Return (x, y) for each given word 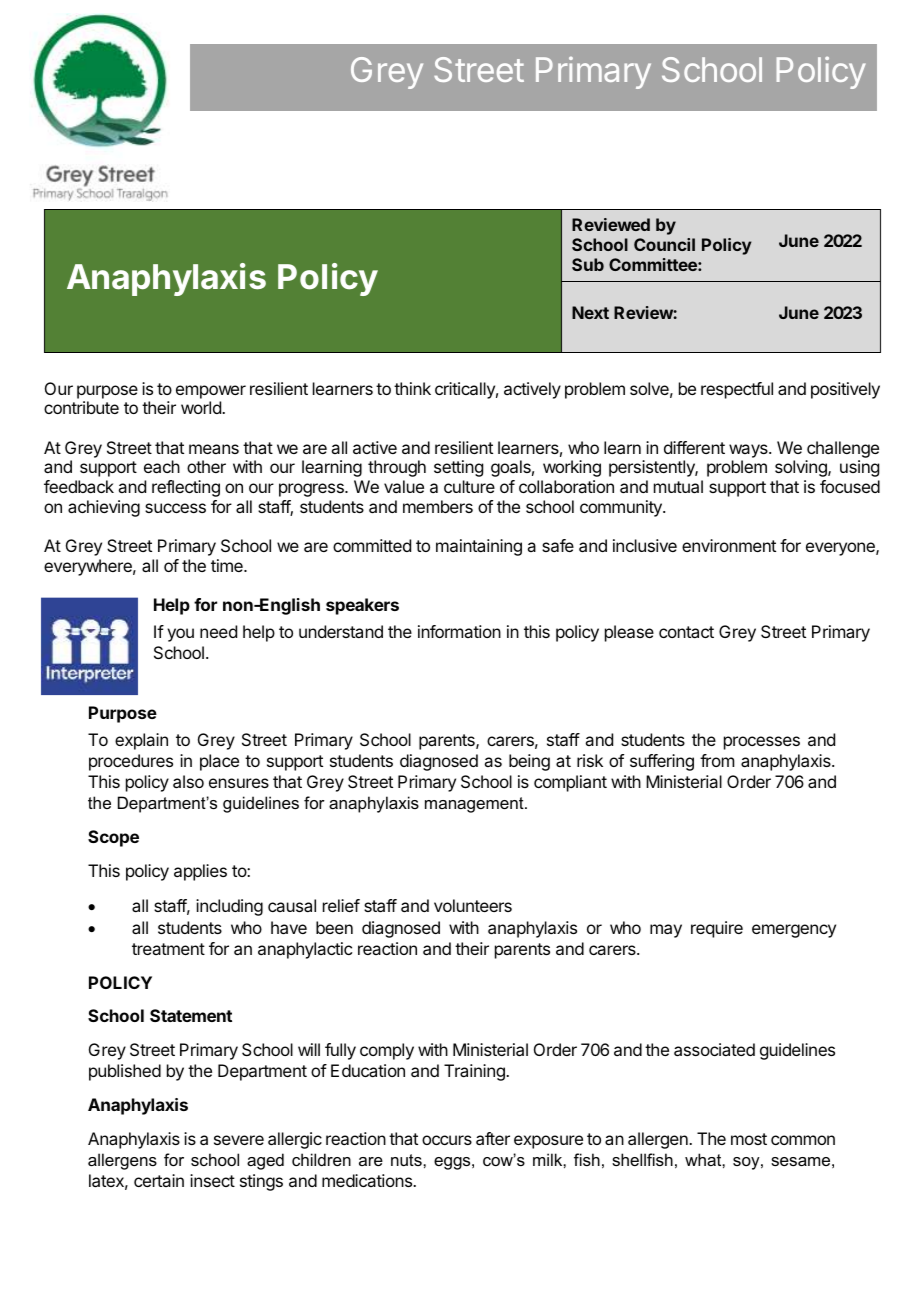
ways (749, 451)
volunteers (473, 905)
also (188, 781)
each (162, 466)
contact (686, 632)
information (459, 631)
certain (159, 1180)
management (475, 805)
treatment (168, 949)
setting (458, 468)
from (717, 760)
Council (664, 244)
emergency (794, 931)
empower (211, 392)
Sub (588, 264)
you (180, 635)
